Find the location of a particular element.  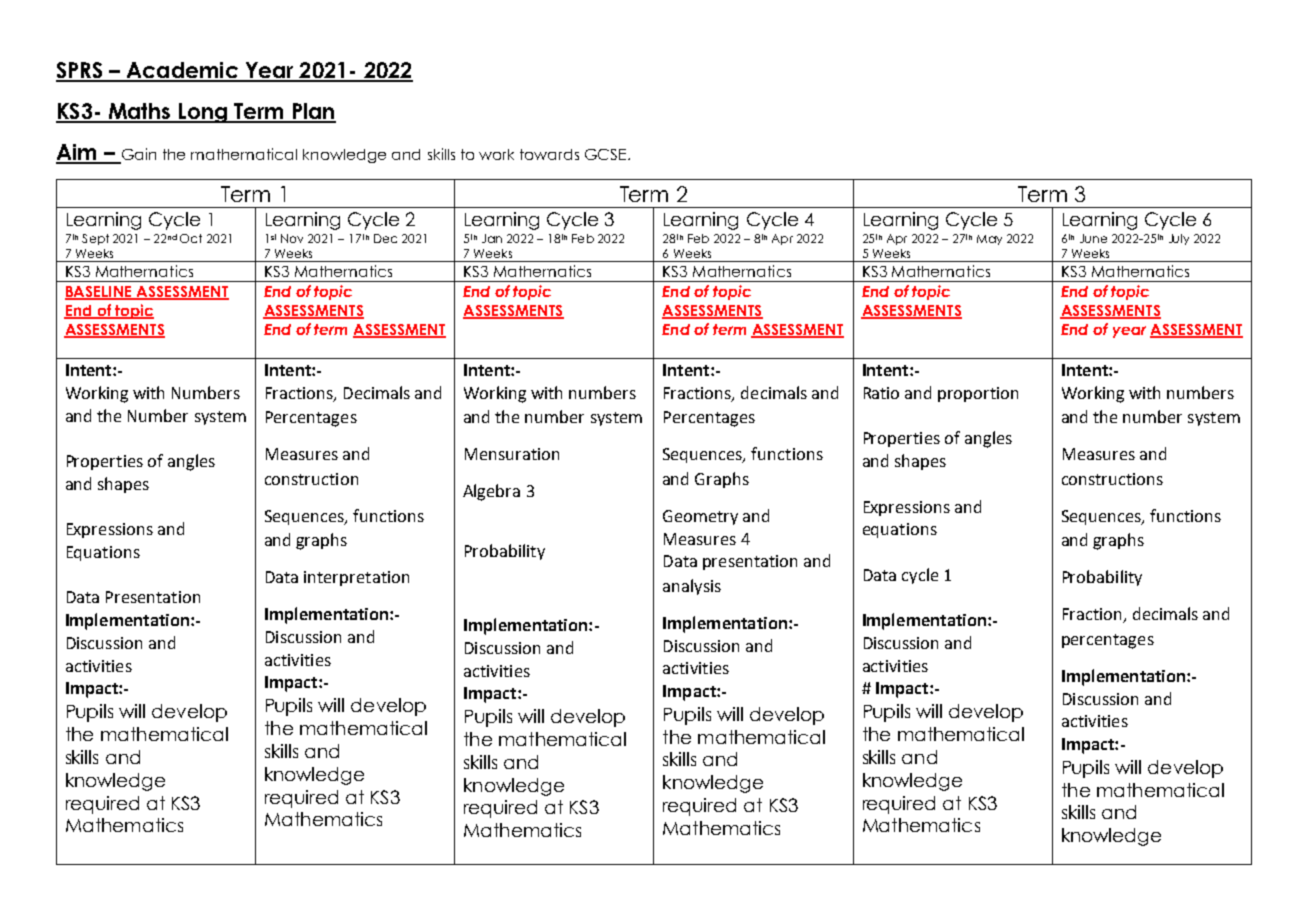

towards is located at coordinates (549, 154).
